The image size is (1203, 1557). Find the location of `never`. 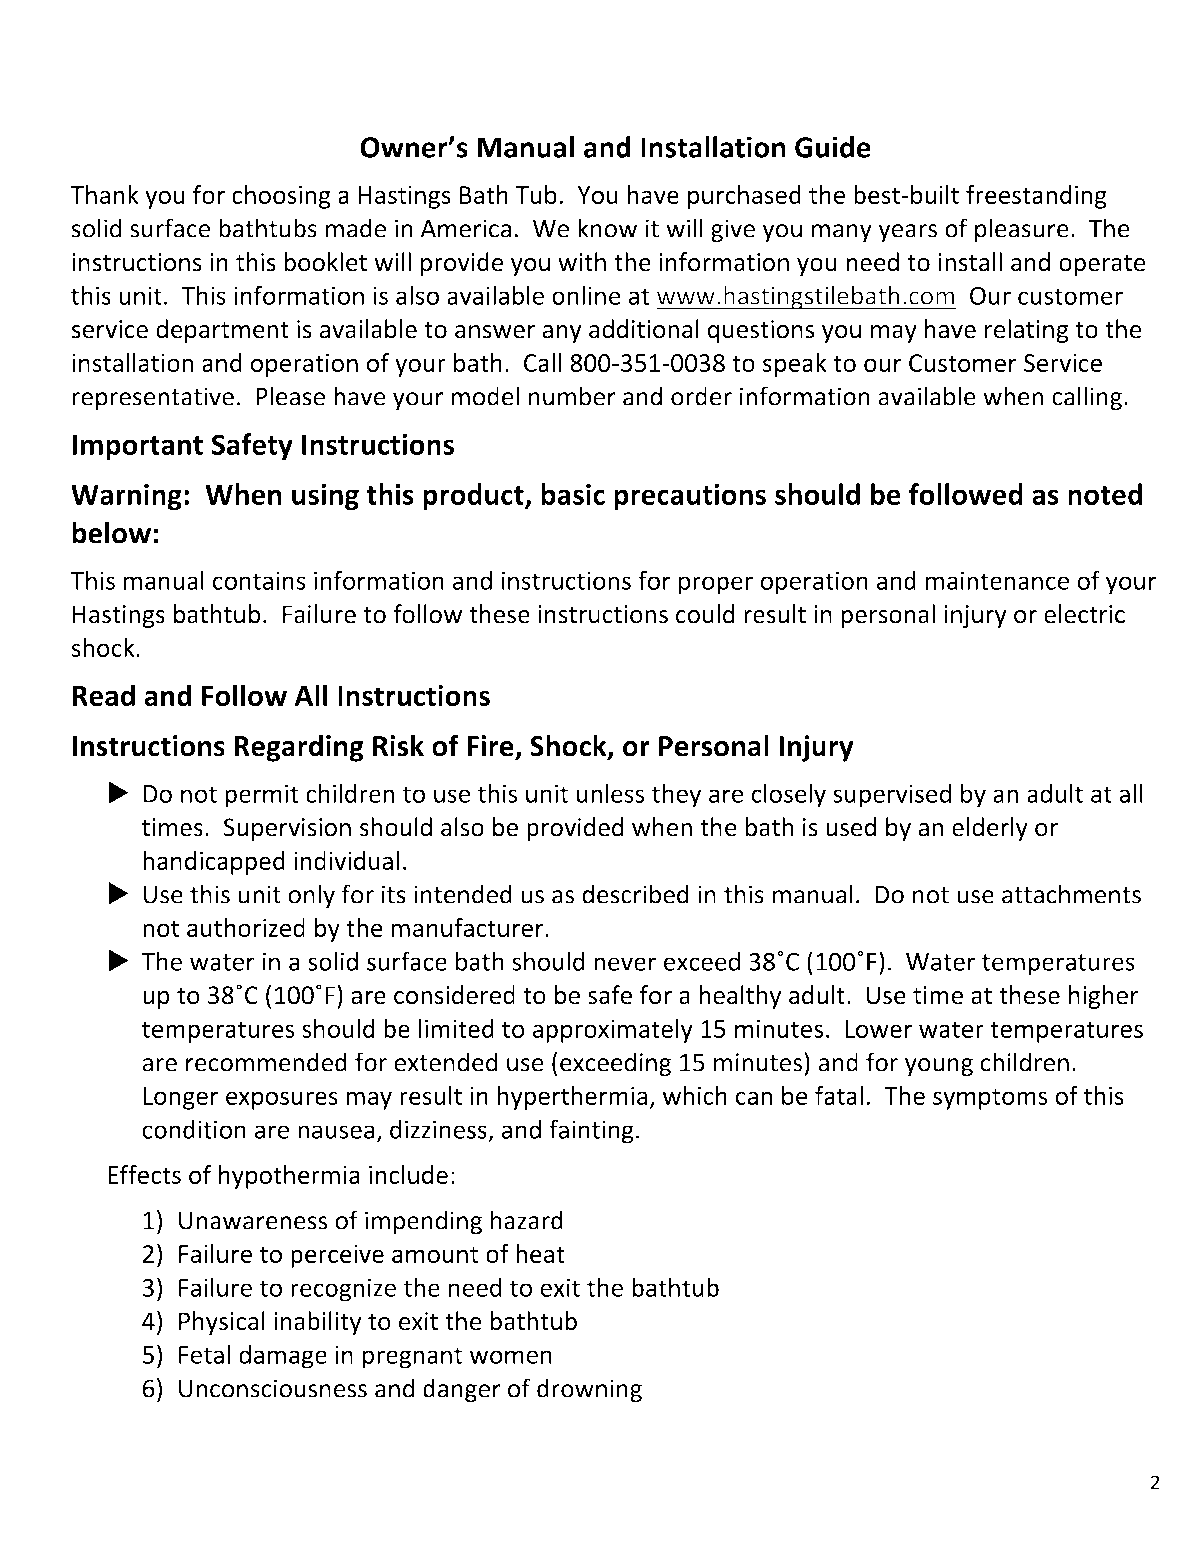

never is located at coordinates (625, 964).
